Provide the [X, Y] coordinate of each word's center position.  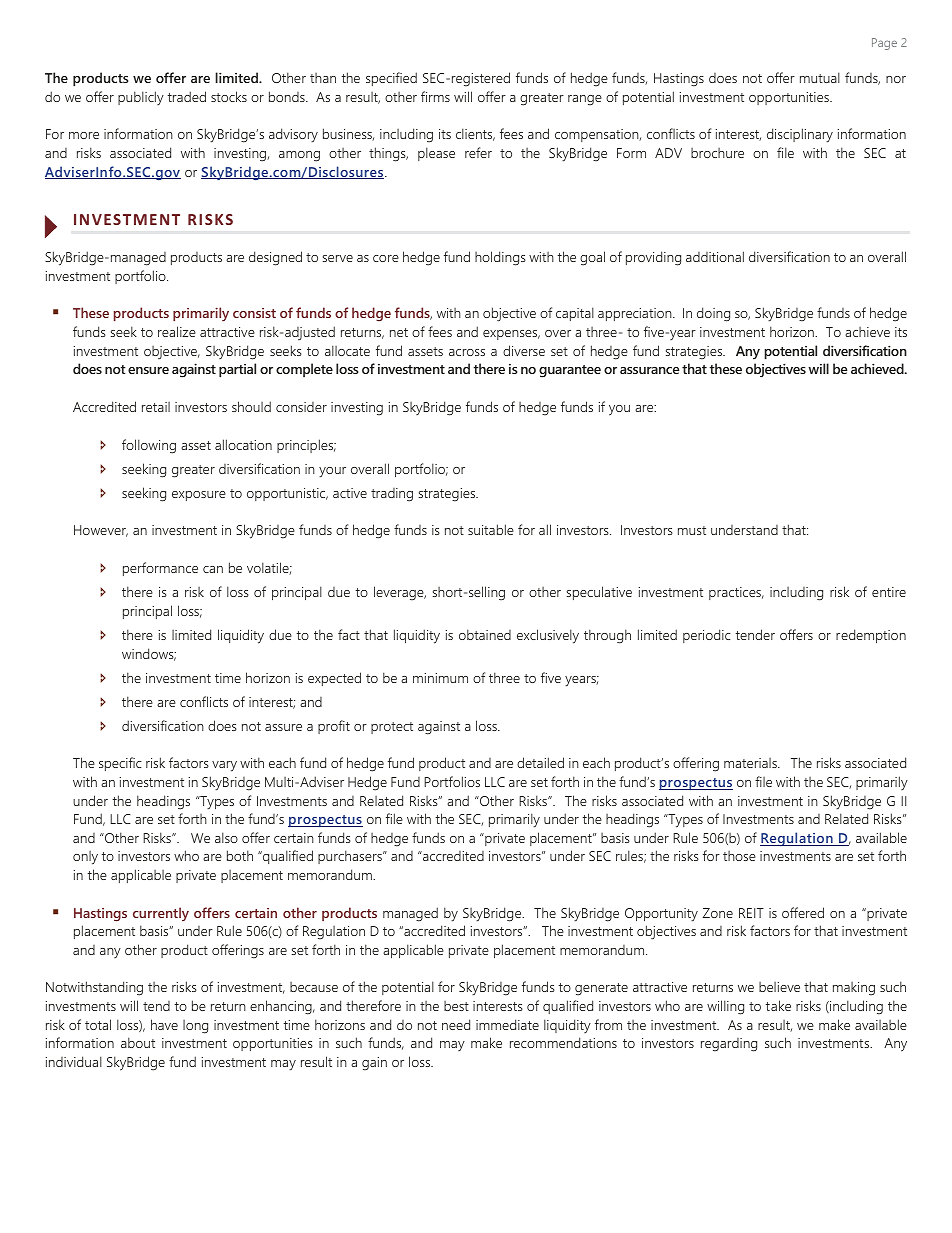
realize [177, 331]
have [164, 1024]
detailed [540, 762]
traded [186, 96]
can [213, 569]
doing [713, 314]
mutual [820, 77]
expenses [511, 335]
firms [435, 96]
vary [224, 766]
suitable [491, 529]
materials [751, 763]
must [692, 530]
